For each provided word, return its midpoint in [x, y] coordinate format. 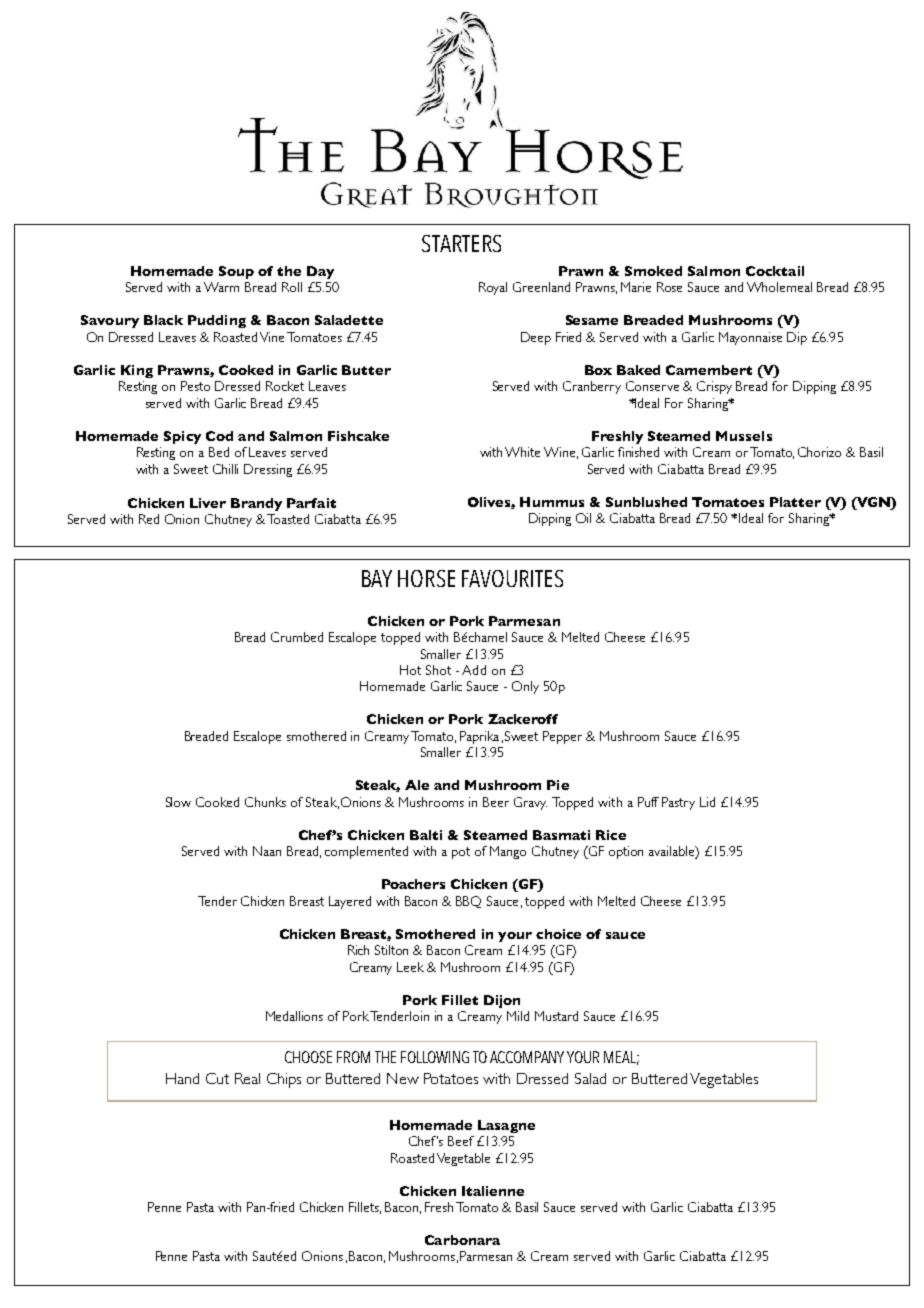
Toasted [288, 519]
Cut [217, 1078]
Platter [795, 502]
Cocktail [775, 271]
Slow [178, 802]
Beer [496, 802]
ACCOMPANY [527, 1057]
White [522, 452]
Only [525, 687]
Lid [707, 802]
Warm [221, 287]
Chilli [225, 469]
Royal [493, 288]
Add [474, 670]
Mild [518, 1016]
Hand [182, 1078]
